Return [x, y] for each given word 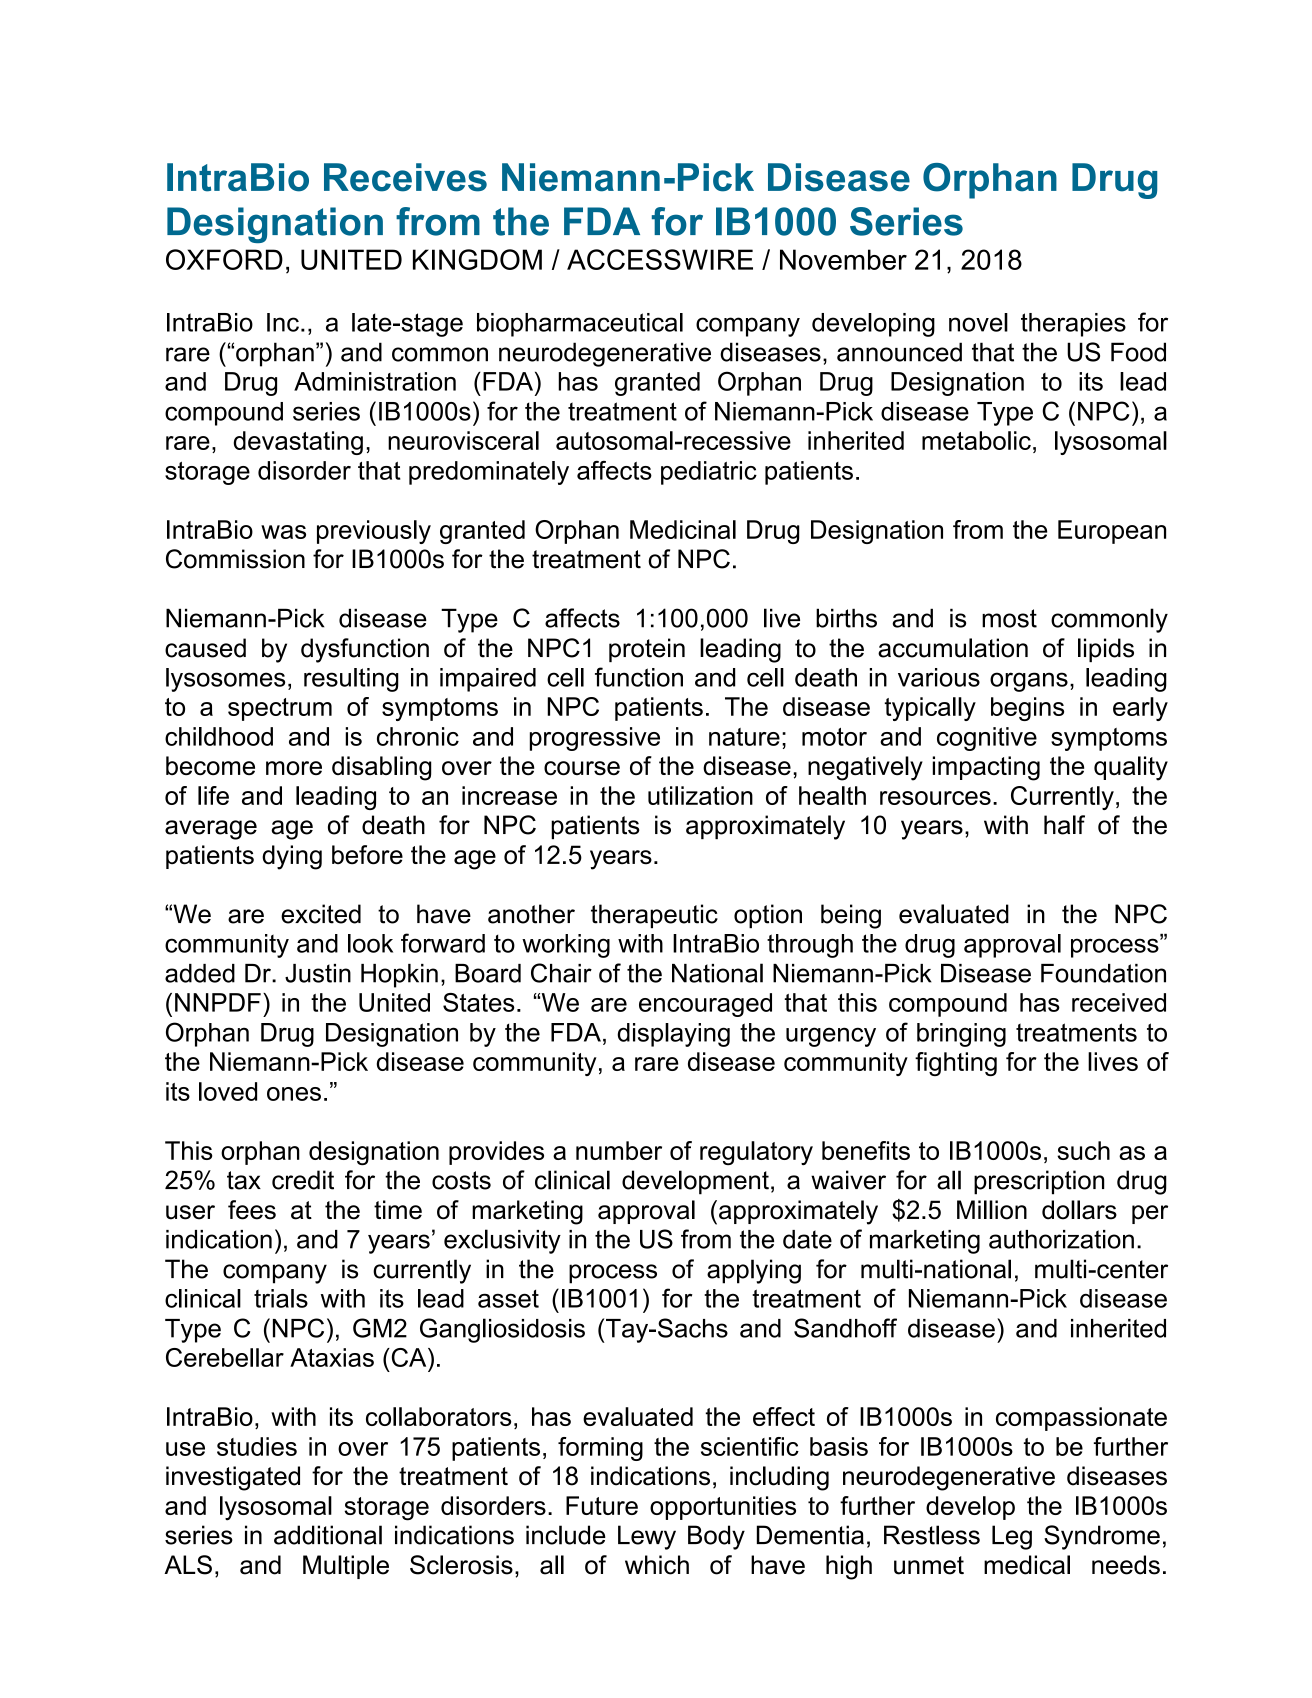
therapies [1073, 325]
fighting [956, 1064]
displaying [673, 1035]
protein [647, 650]
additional [328, 1535]
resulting [351, 680]
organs [1029, 682]
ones [294, 1094]
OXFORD [224, 259]
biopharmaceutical [580, 325]
